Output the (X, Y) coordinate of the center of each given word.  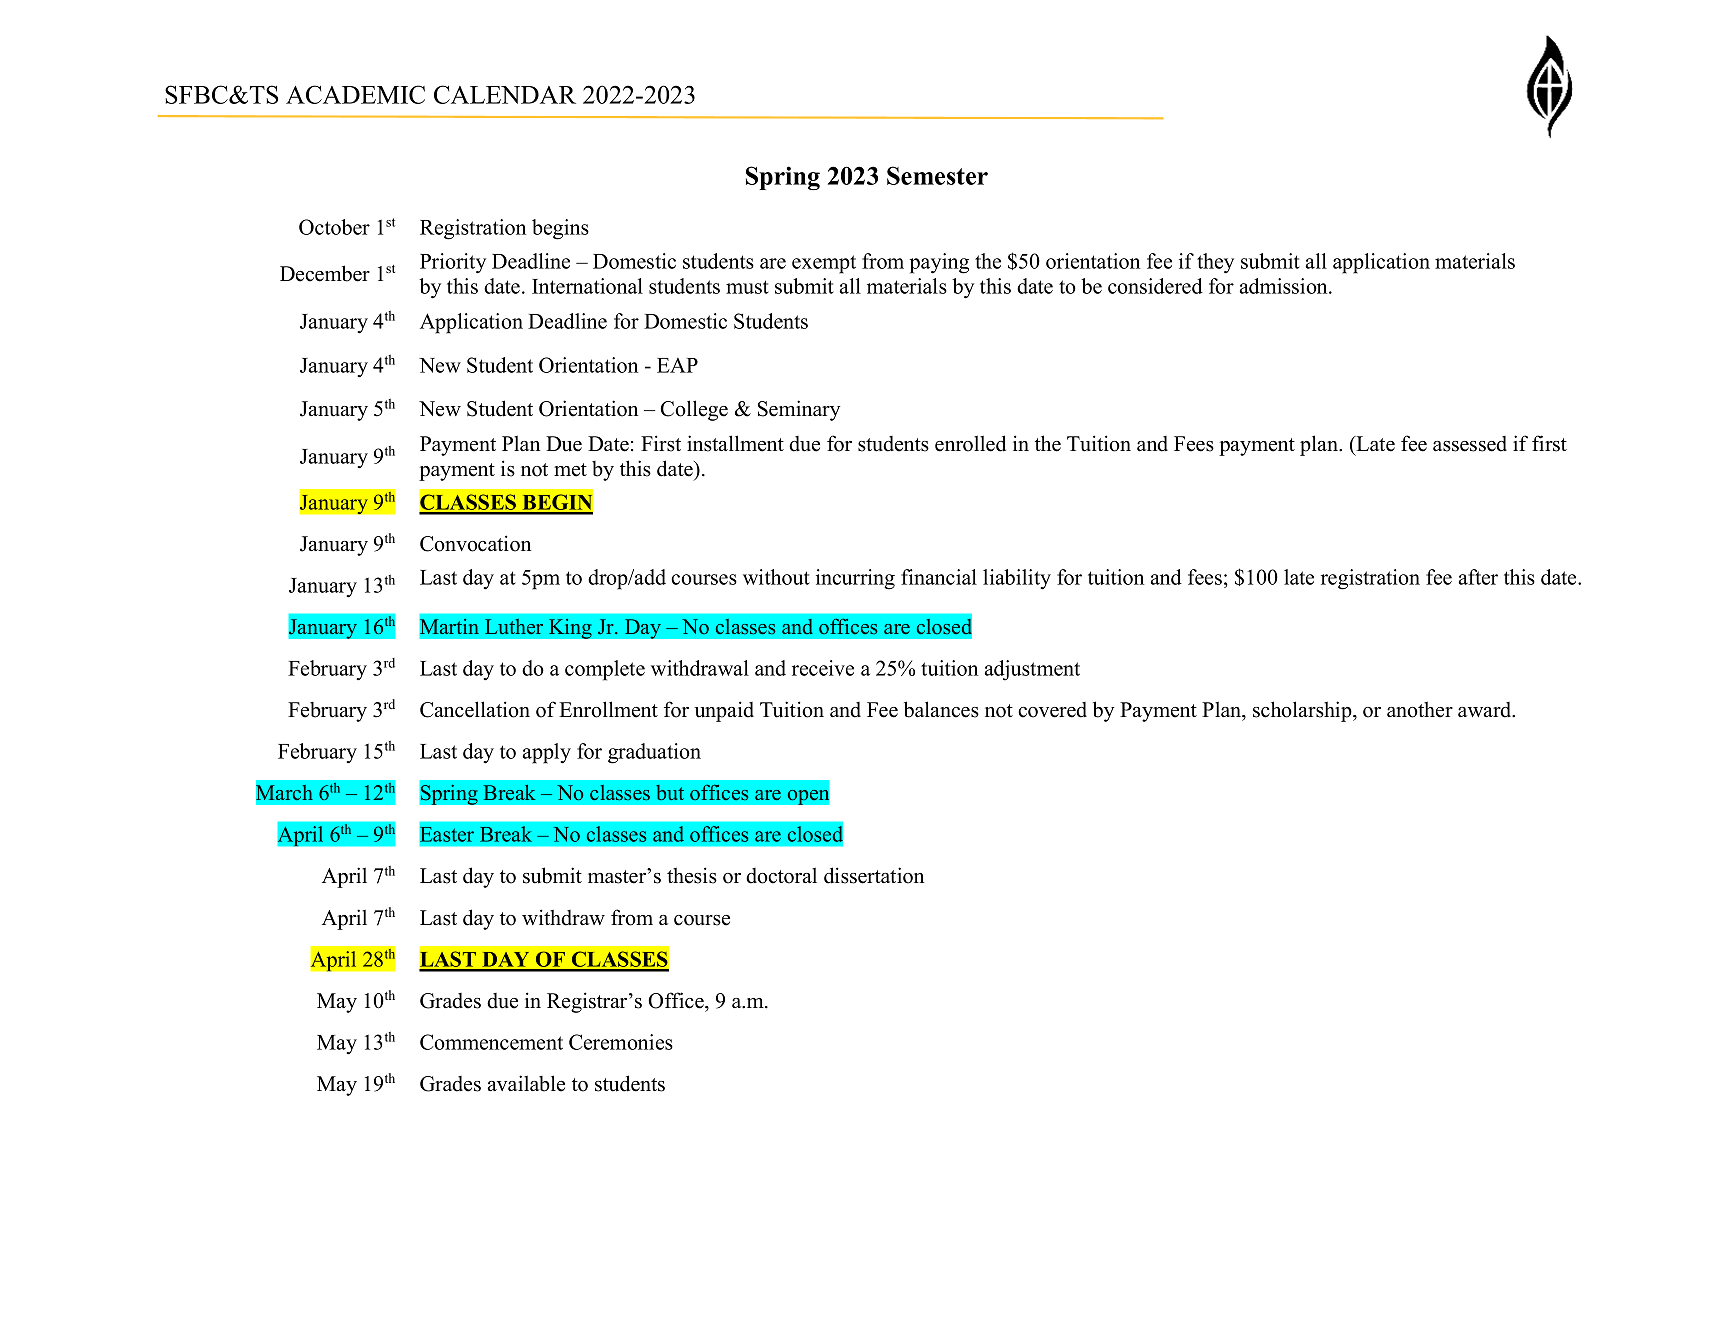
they (1215, 263)
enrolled (970, 443)
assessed (1470, 444)
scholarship (1303, 711)
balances (941, 709)
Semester (937, 175)
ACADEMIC (355, 94)
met (570, 470)
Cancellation (475, 709)
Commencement (491, 1042)
